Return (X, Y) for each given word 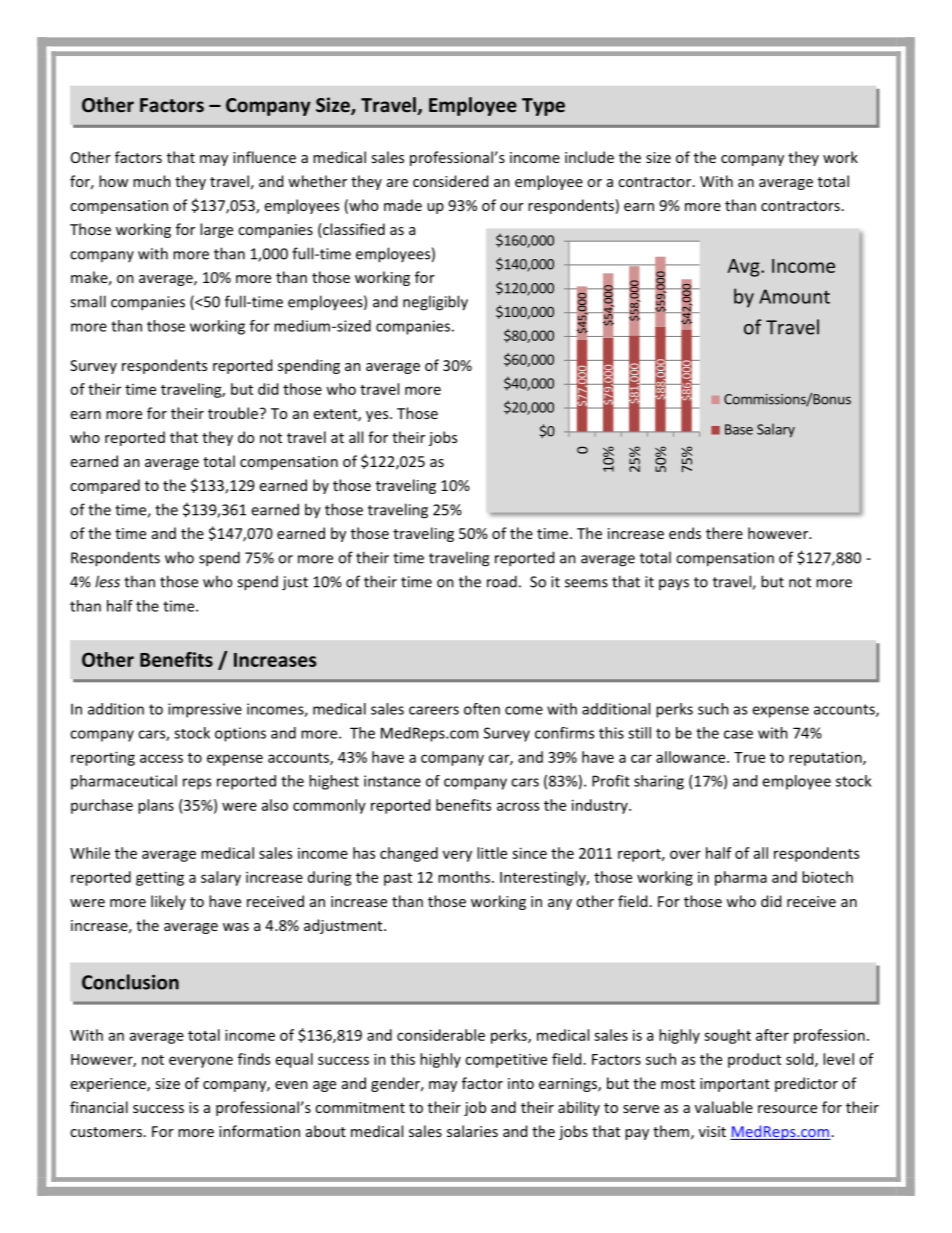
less (107, 581)
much (152, 181)
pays (674, 585)
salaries (472, 1131)
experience (109, 1085)
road (502, 581)
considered (450, 181)
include (589, 157)
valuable (724, 1107)
